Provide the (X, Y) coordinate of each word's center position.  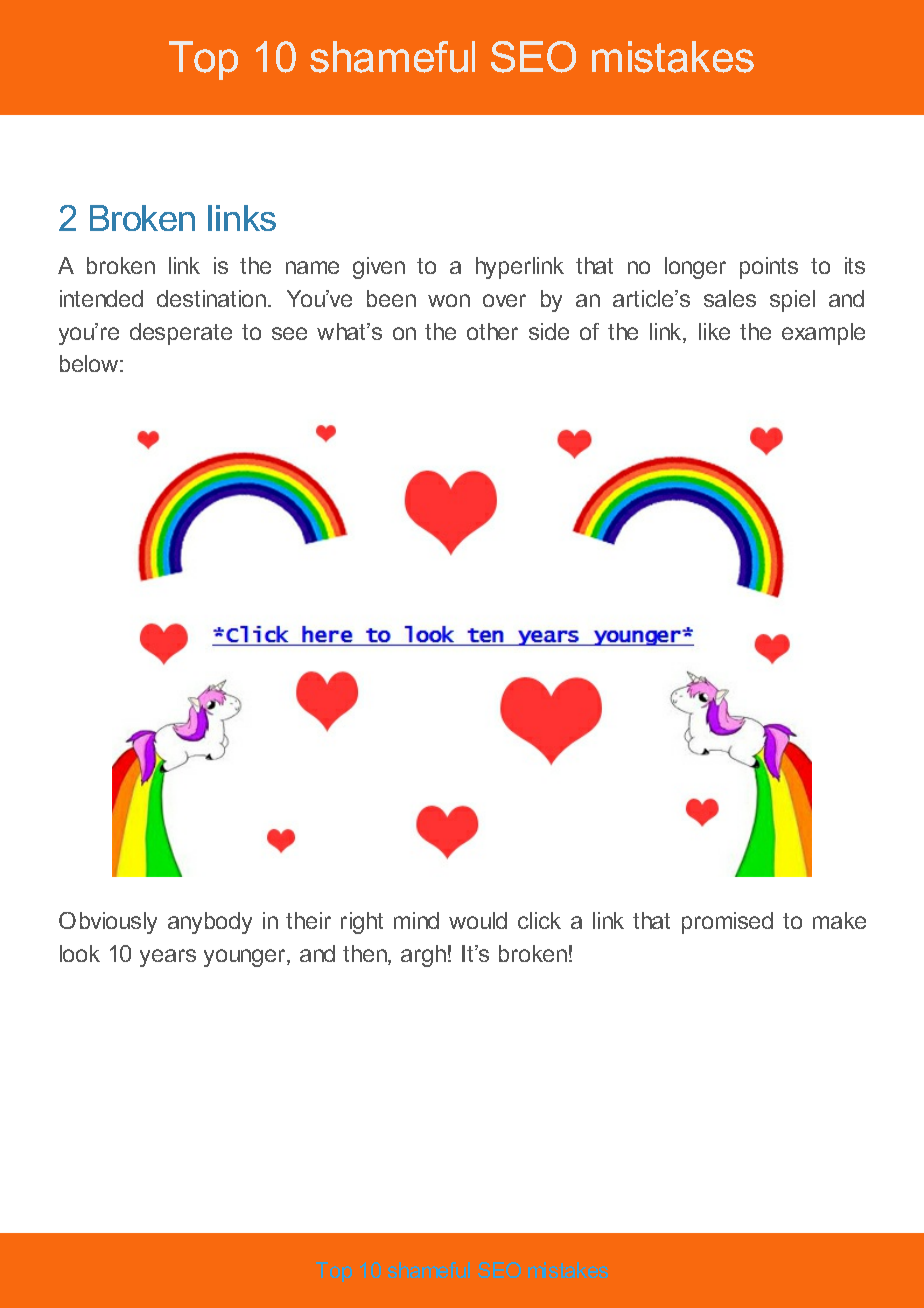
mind (416, 920)
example (823, 334)
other (492, 331)
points (769, 268)
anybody (210, 923)
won (449, 300)
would (478, 920)
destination (213, 298)
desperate (181, 334)
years (168, 958)
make (839, 920)
